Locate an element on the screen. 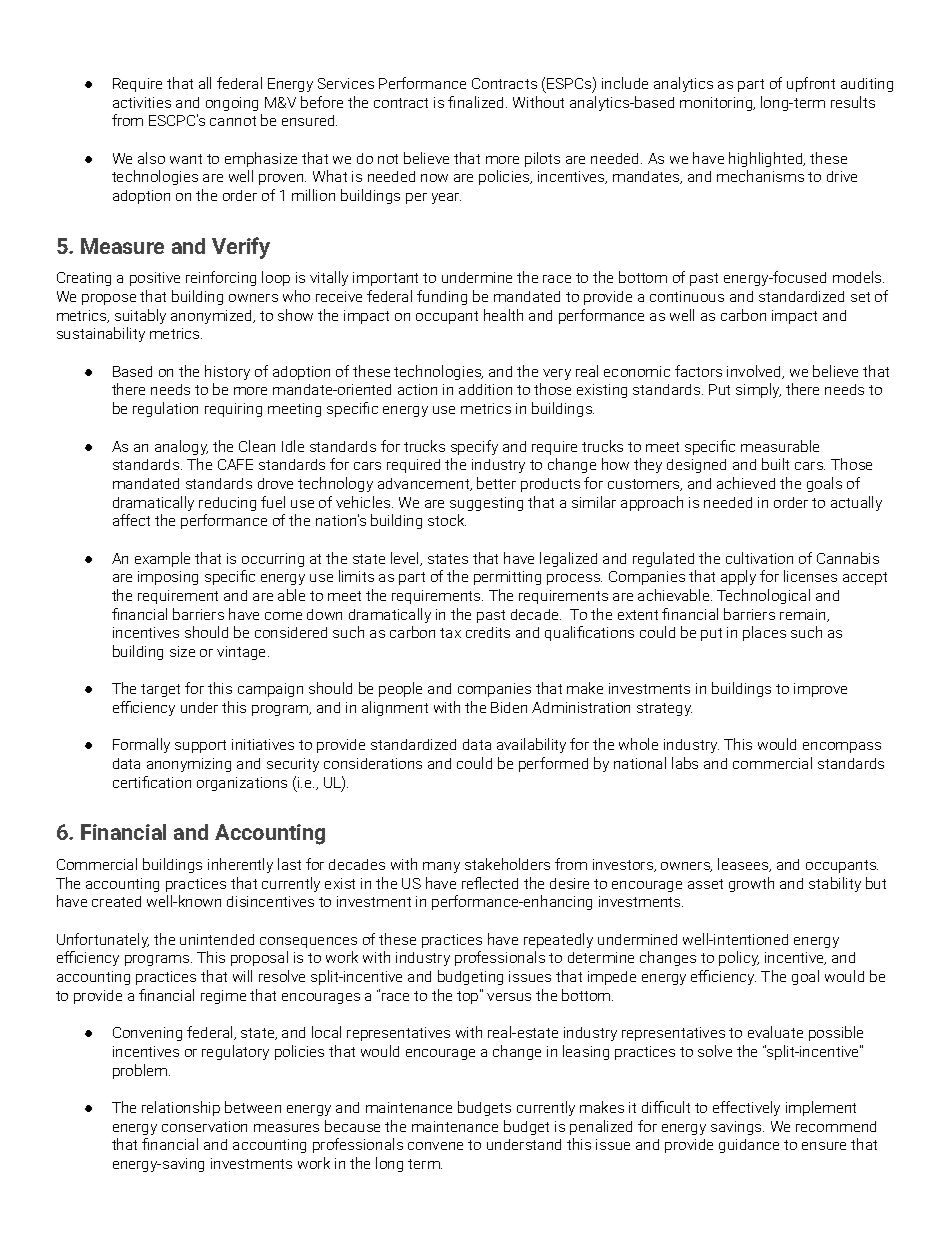  credits is located at coordinates (488, 632).
